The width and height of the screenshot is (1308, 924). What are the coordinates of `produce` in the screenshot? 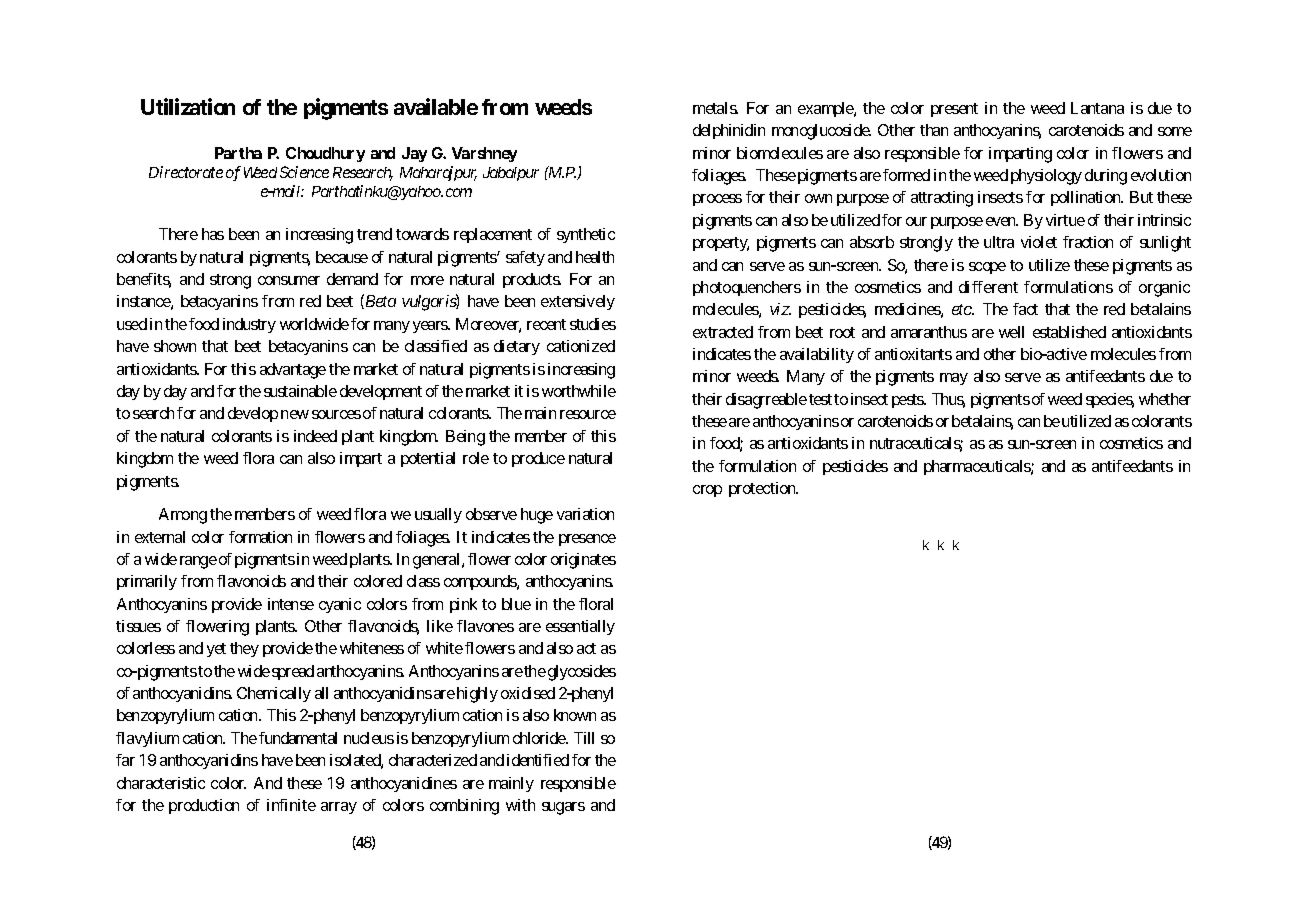 It's located at (538, 459).
